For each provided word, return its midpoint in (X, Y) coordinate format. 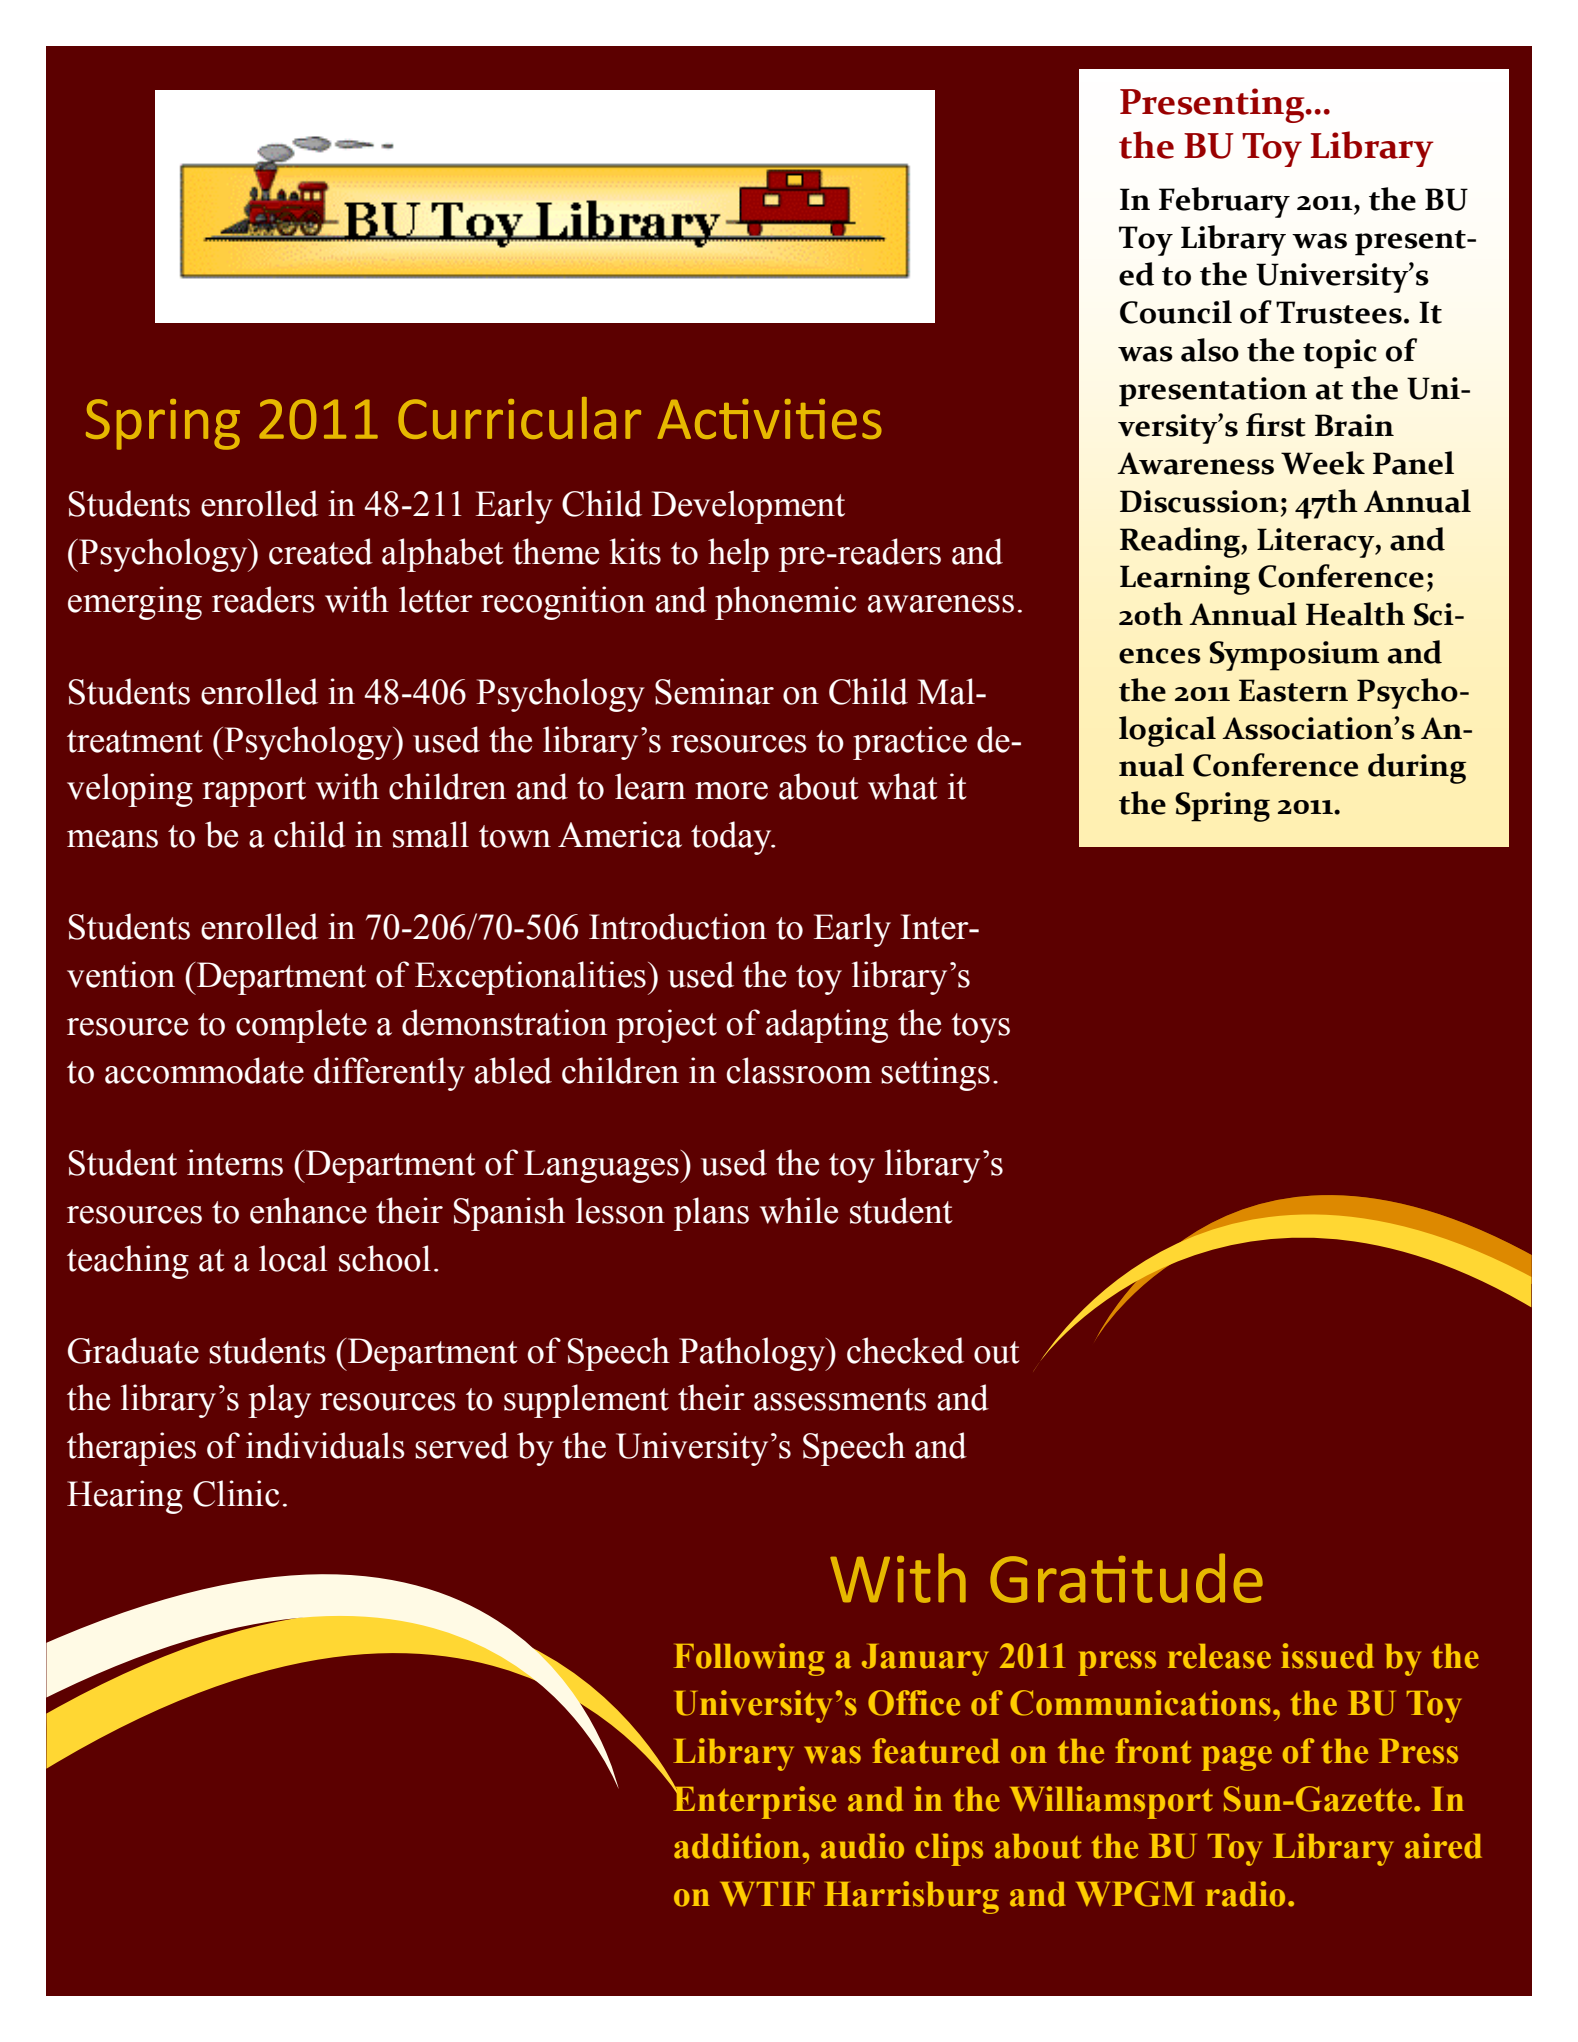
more (731, 791)
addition (738, 1846)
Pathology (753, 1354)
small (431, 834)
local (293, 1258)
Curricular (519, 418)
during (1417, 768)
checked (905, 1350)
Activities (769, 419)
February (1224, 202)
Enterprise (753, 1801)
